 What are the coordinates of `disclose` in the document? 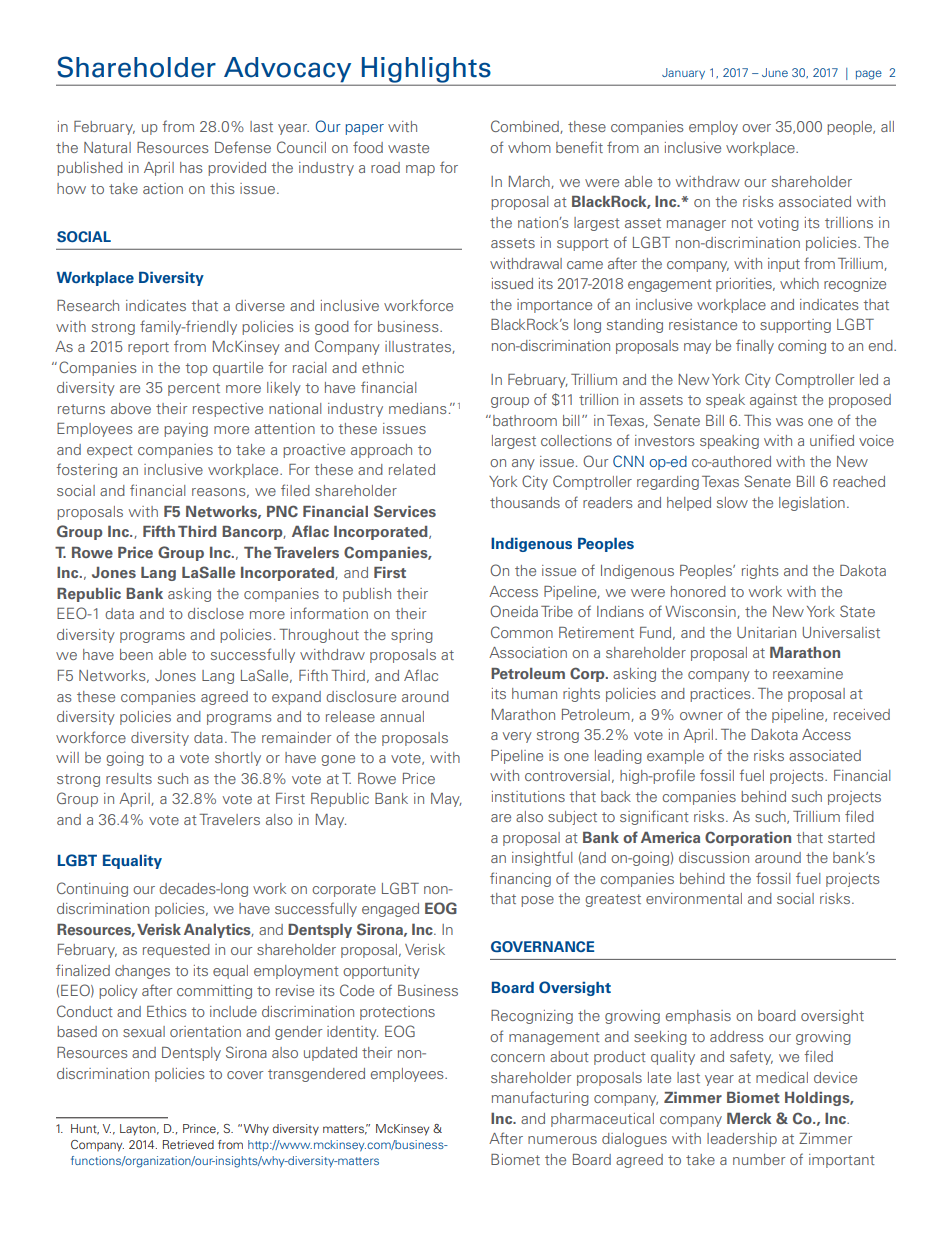 It's located at (216, 613).
